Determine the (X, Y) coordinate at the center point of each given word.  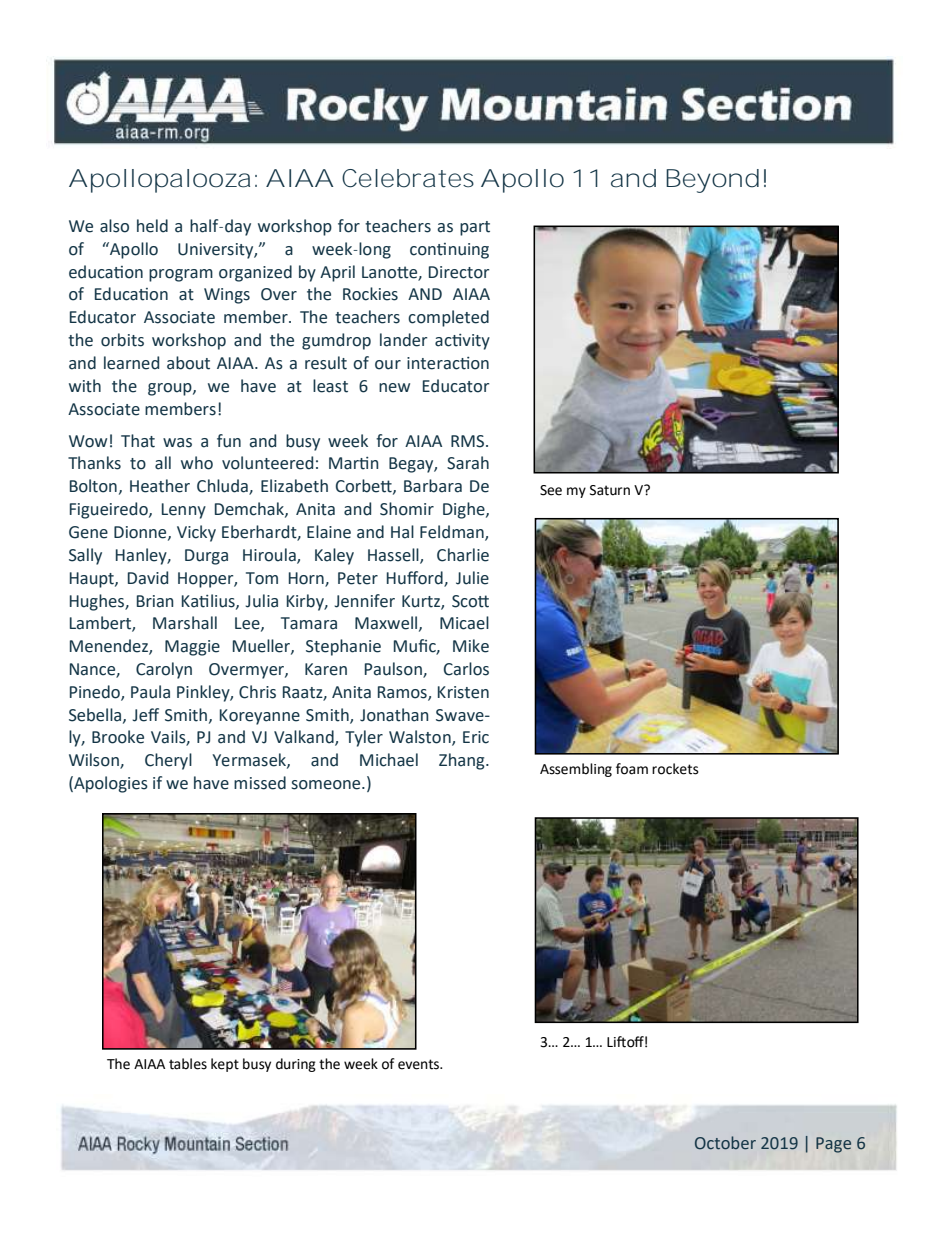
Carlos (466, 669)
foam (632, 769)
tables (188, 1064)
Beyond (710, 181)
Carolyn (164, 670)
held (152, 226)
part (475, 228)
